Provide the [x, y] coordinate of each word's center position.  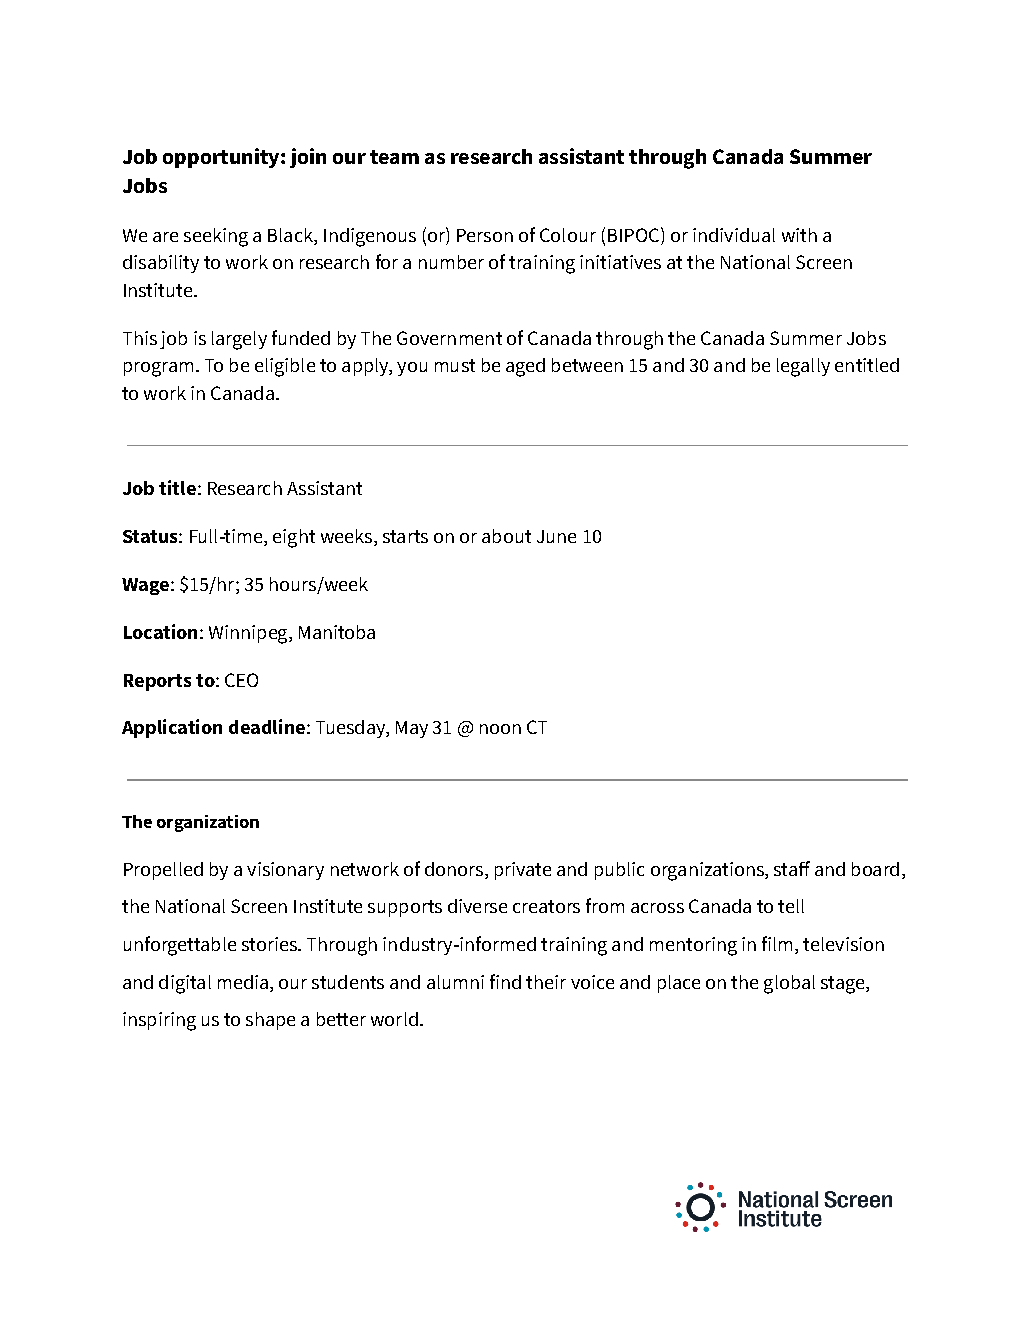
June [556, 536]
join [308, 158]
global [789, 984]
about [506, 536]
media [243, 982]
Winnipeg [249, 634]
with [799, 235]
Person [485, 235]
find [505, 981]
